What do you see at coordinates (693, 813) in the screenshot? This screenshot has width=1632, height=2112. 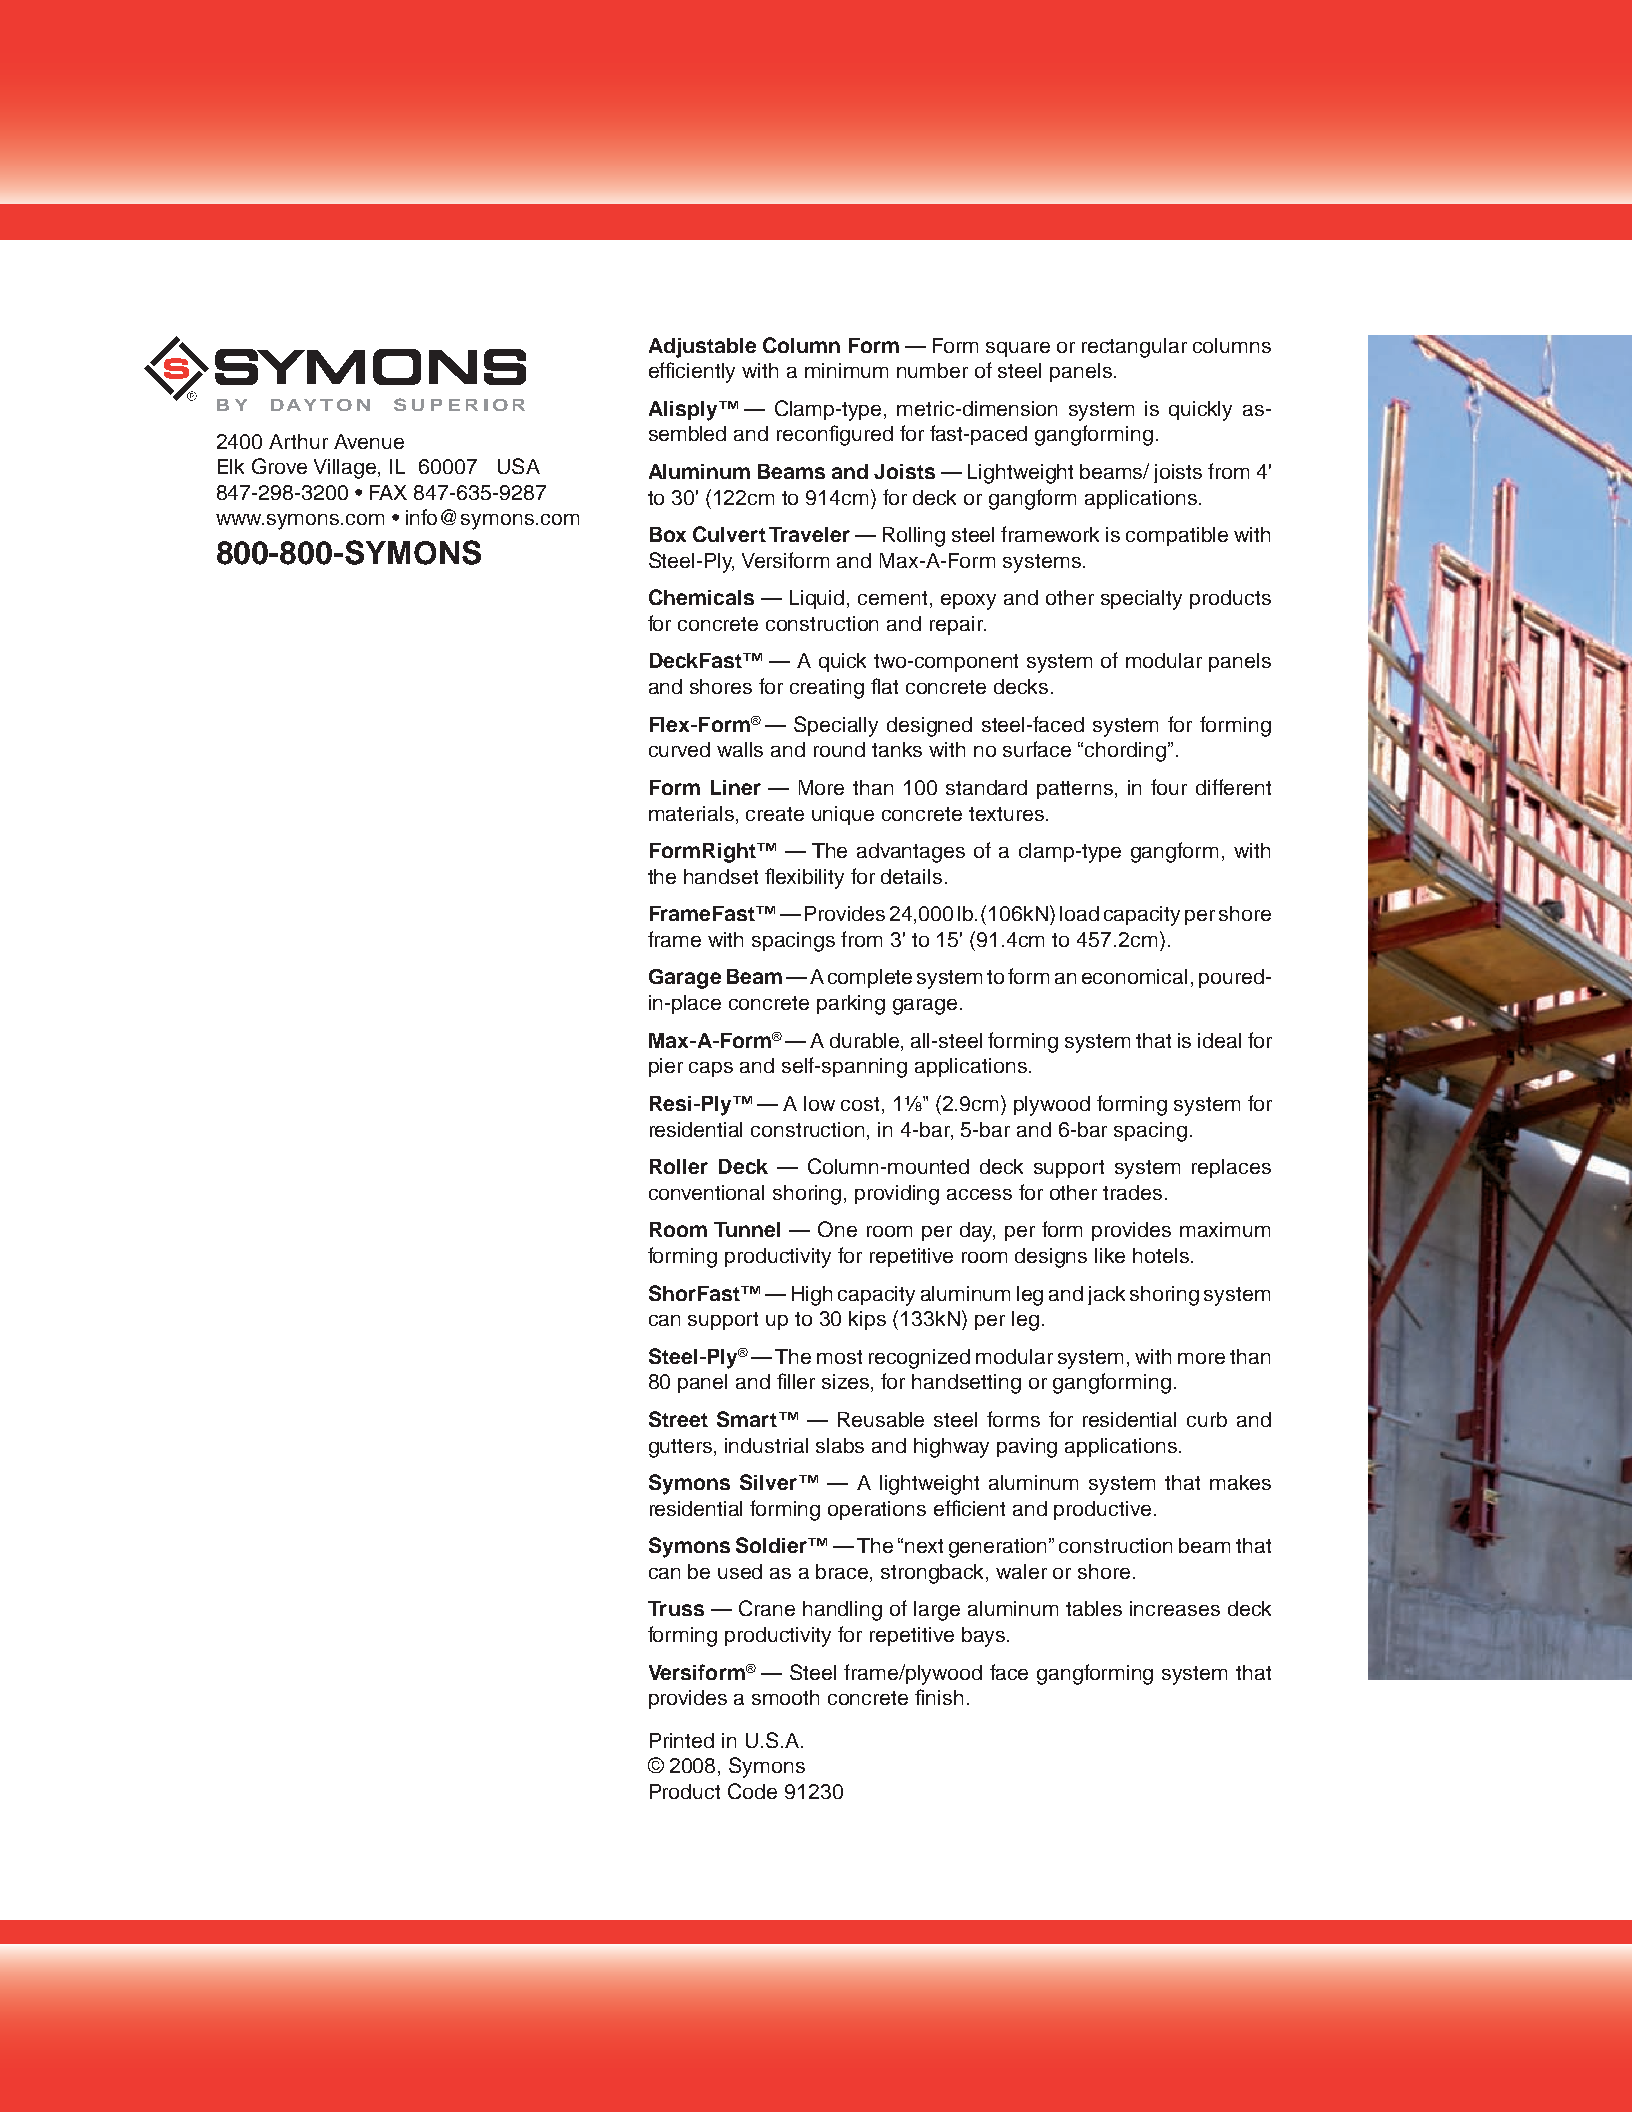 I see `materials` at bounding box center [693, 813].
